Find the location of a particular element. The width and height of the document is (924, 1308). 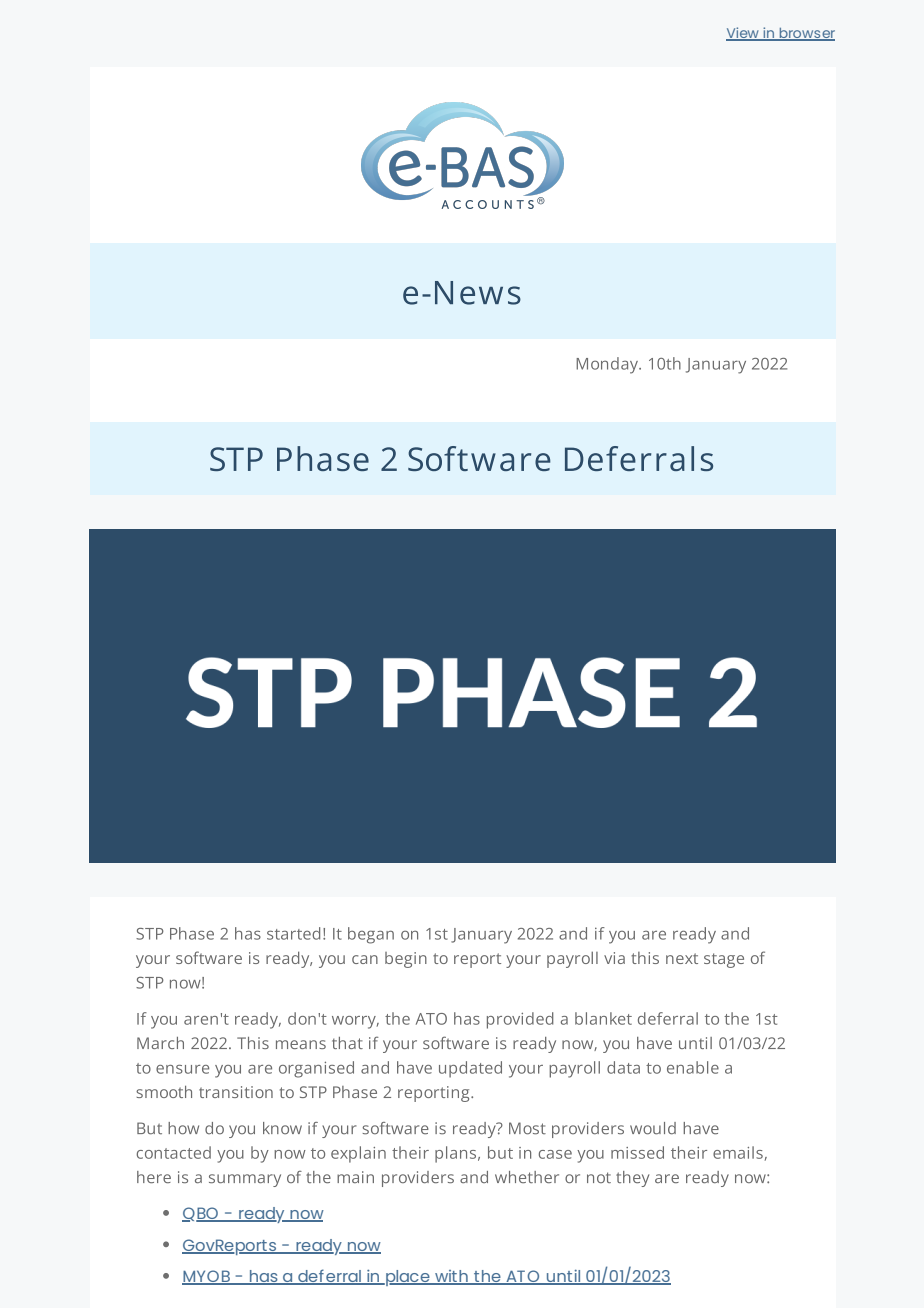

summary is located at coordinates (245, 1180).
